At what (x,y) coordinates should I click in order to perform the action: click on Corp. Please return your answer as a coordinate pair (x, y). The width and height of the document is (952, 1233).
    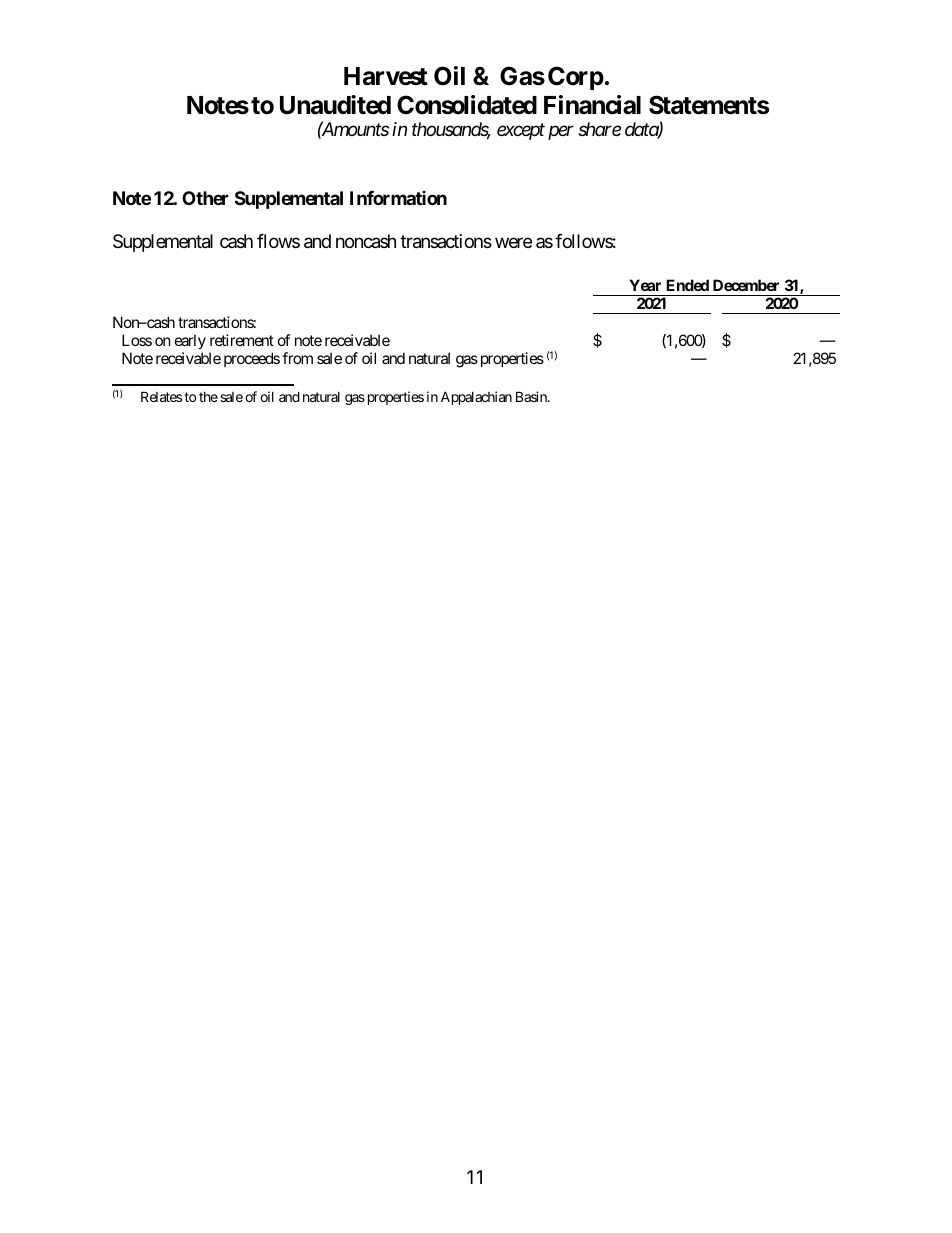
    Looking at the image, I should click on (576, 78).
